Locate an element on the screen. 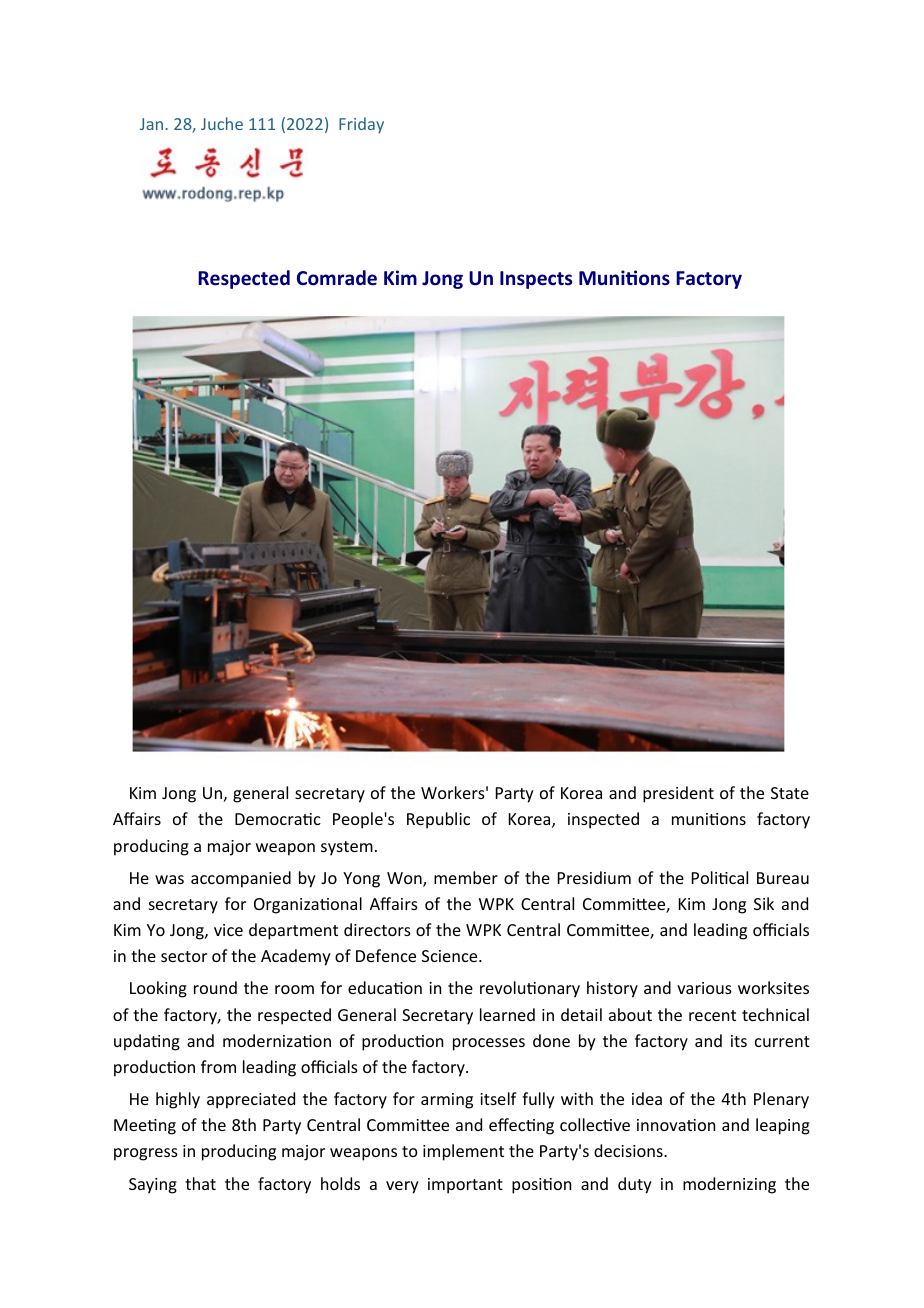  Jan is located at coordinates (151, 124).
